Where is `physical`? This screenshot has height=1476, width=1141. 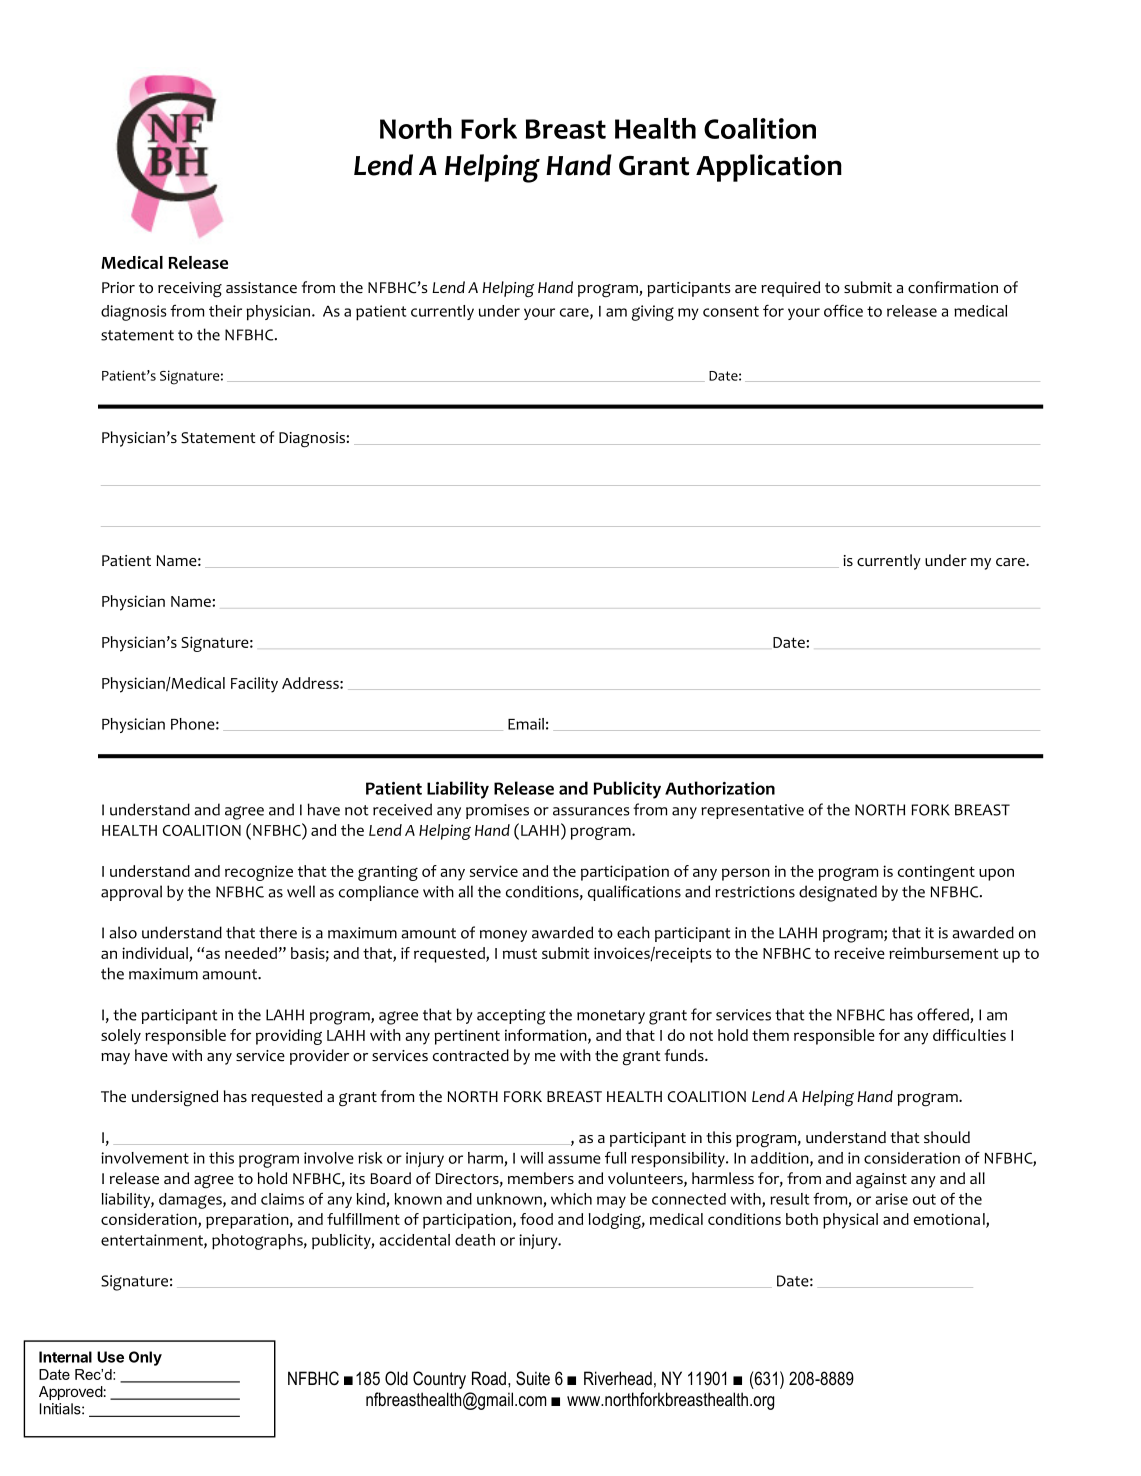 physical is located at coordinates (850, 1221).
